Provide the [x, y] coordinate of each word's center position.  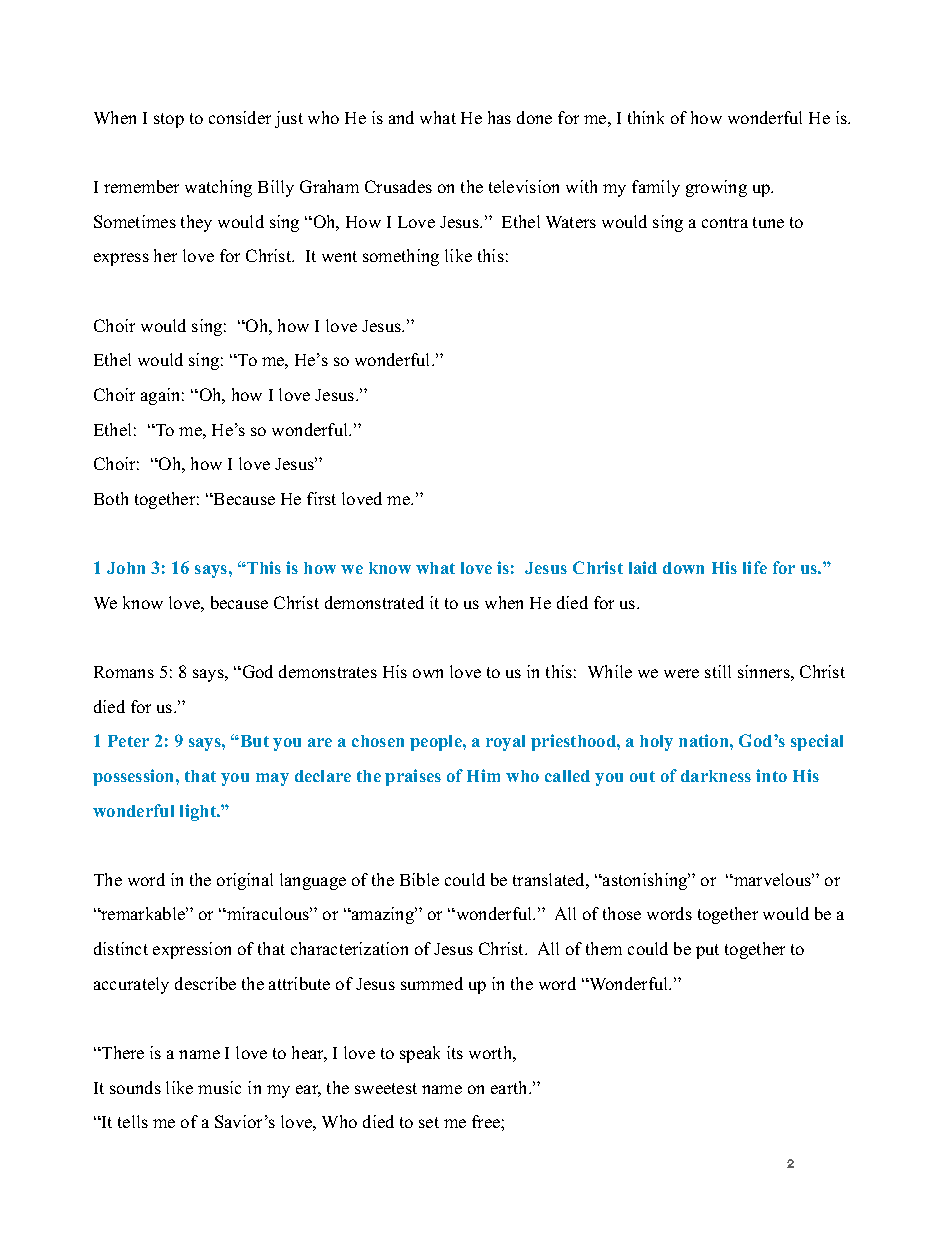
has [499, 117]
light [199, 812]
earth [510, 1087]
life [755, 567]
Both [111, 498]
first [321, 498]
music [219, 1087]
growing [716, 188]
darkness [716, 776]
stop [169, 120]
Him [483, 775]
